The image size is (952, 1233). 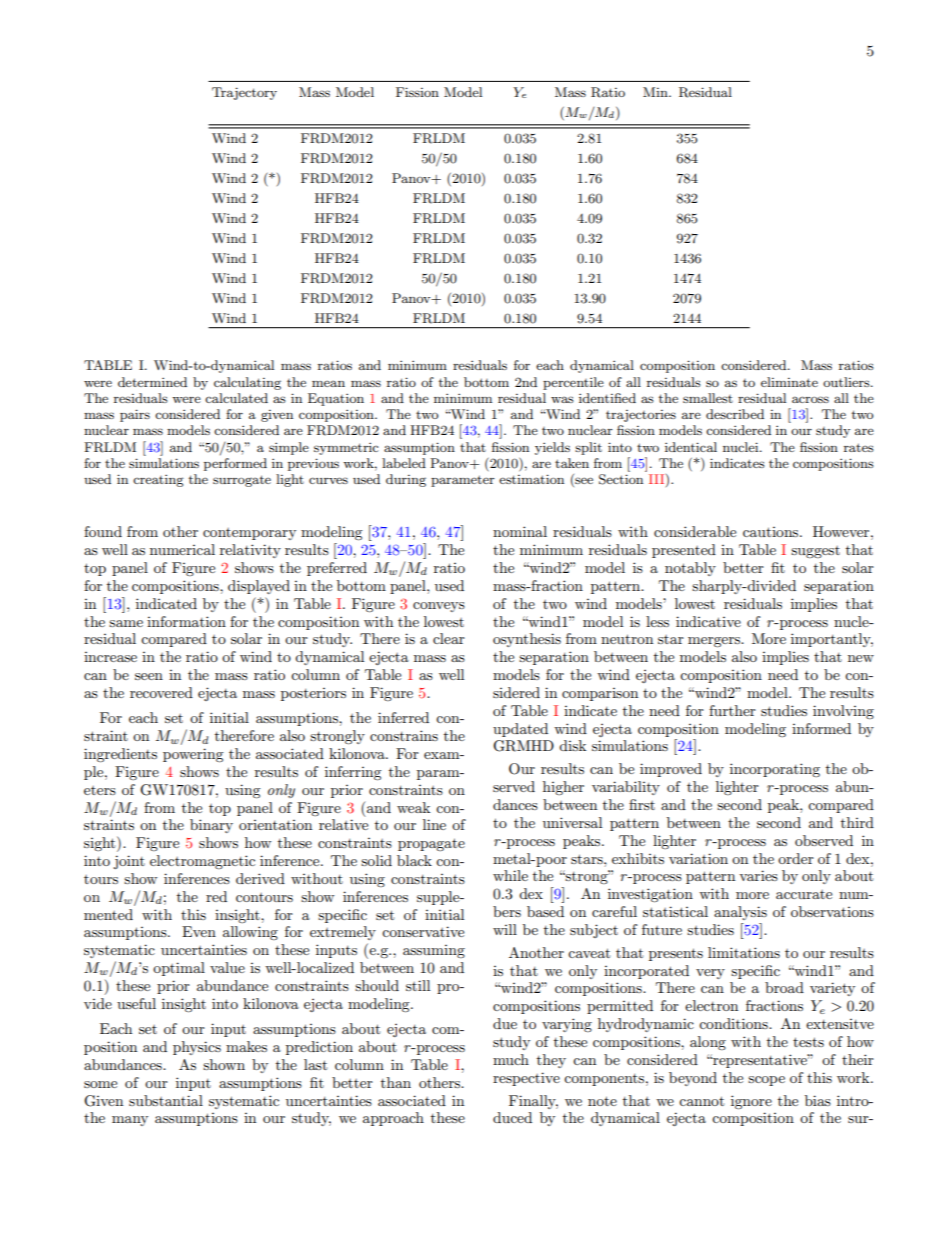 I want to click on was, so click(x=562, y=399).
